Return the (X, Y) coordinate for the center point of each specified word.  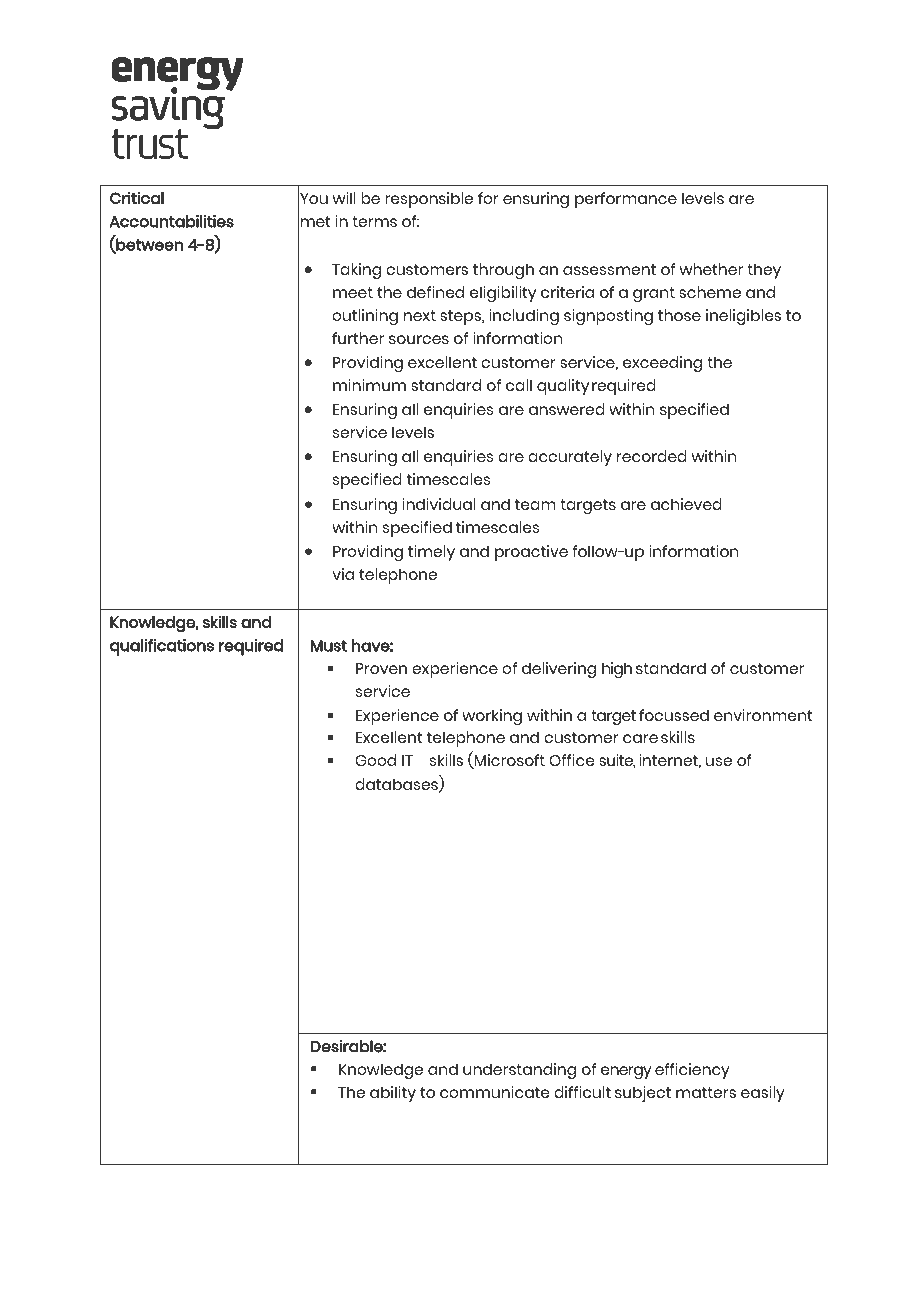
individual (439, 504)
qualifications (162, 647)
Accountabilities (171, 221)
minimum (369, 385)
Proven (381, 668)
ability (393, 1094)
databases (397, 785)
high (617, 670)
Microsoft (509, 761)
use (719, 761)
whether (711, 269)
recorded (652, 456)
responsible (429, 200)
